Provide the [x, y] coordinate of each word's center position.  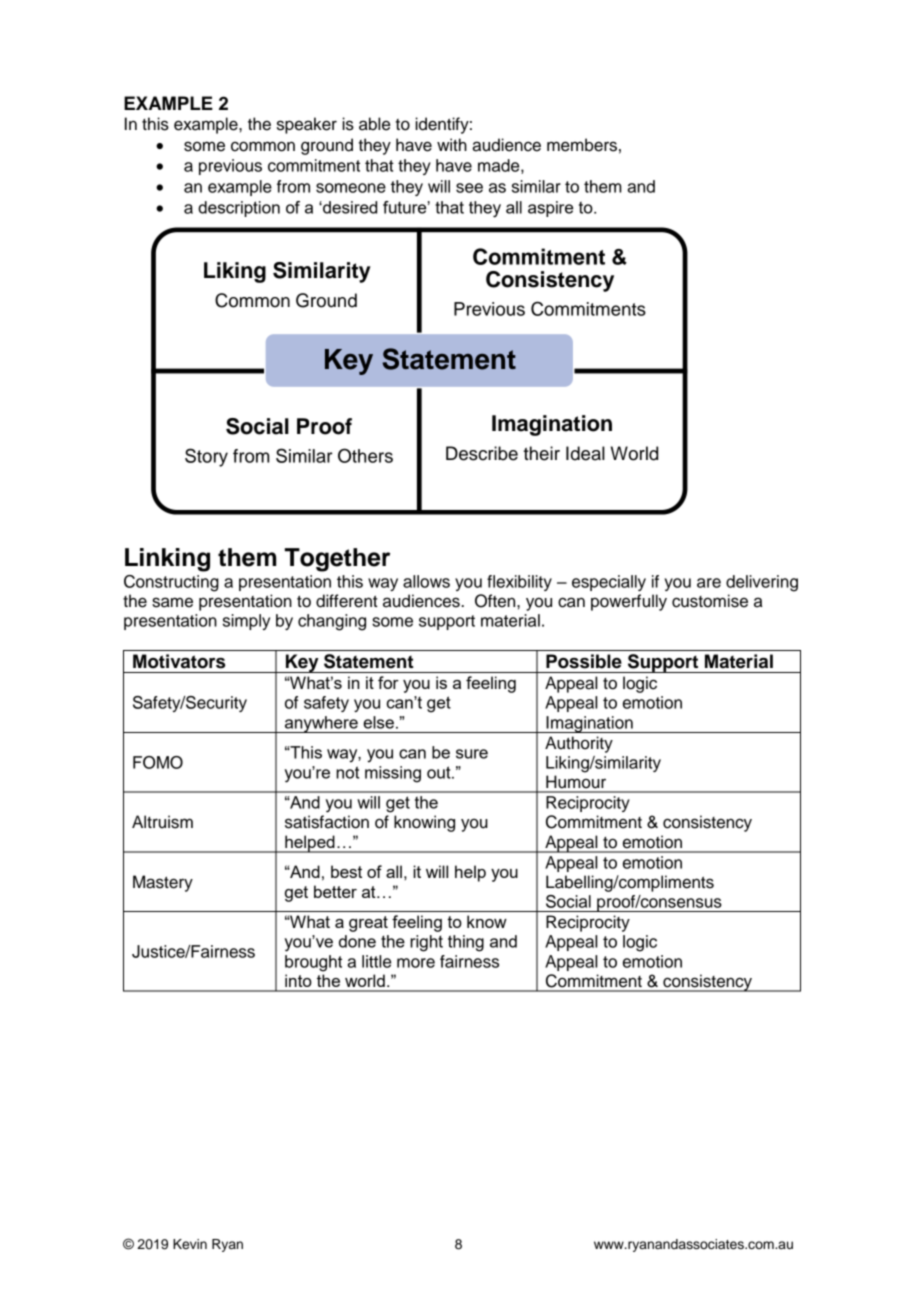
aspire [550, 209]
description [239, 209]
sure [472, 754]
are [709, 583]
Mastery [163, 883]
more [416, 963]
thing [466, 943]
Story [206, 457]
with [452, 144]
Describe [482, 453]
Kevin [190, 1244]
